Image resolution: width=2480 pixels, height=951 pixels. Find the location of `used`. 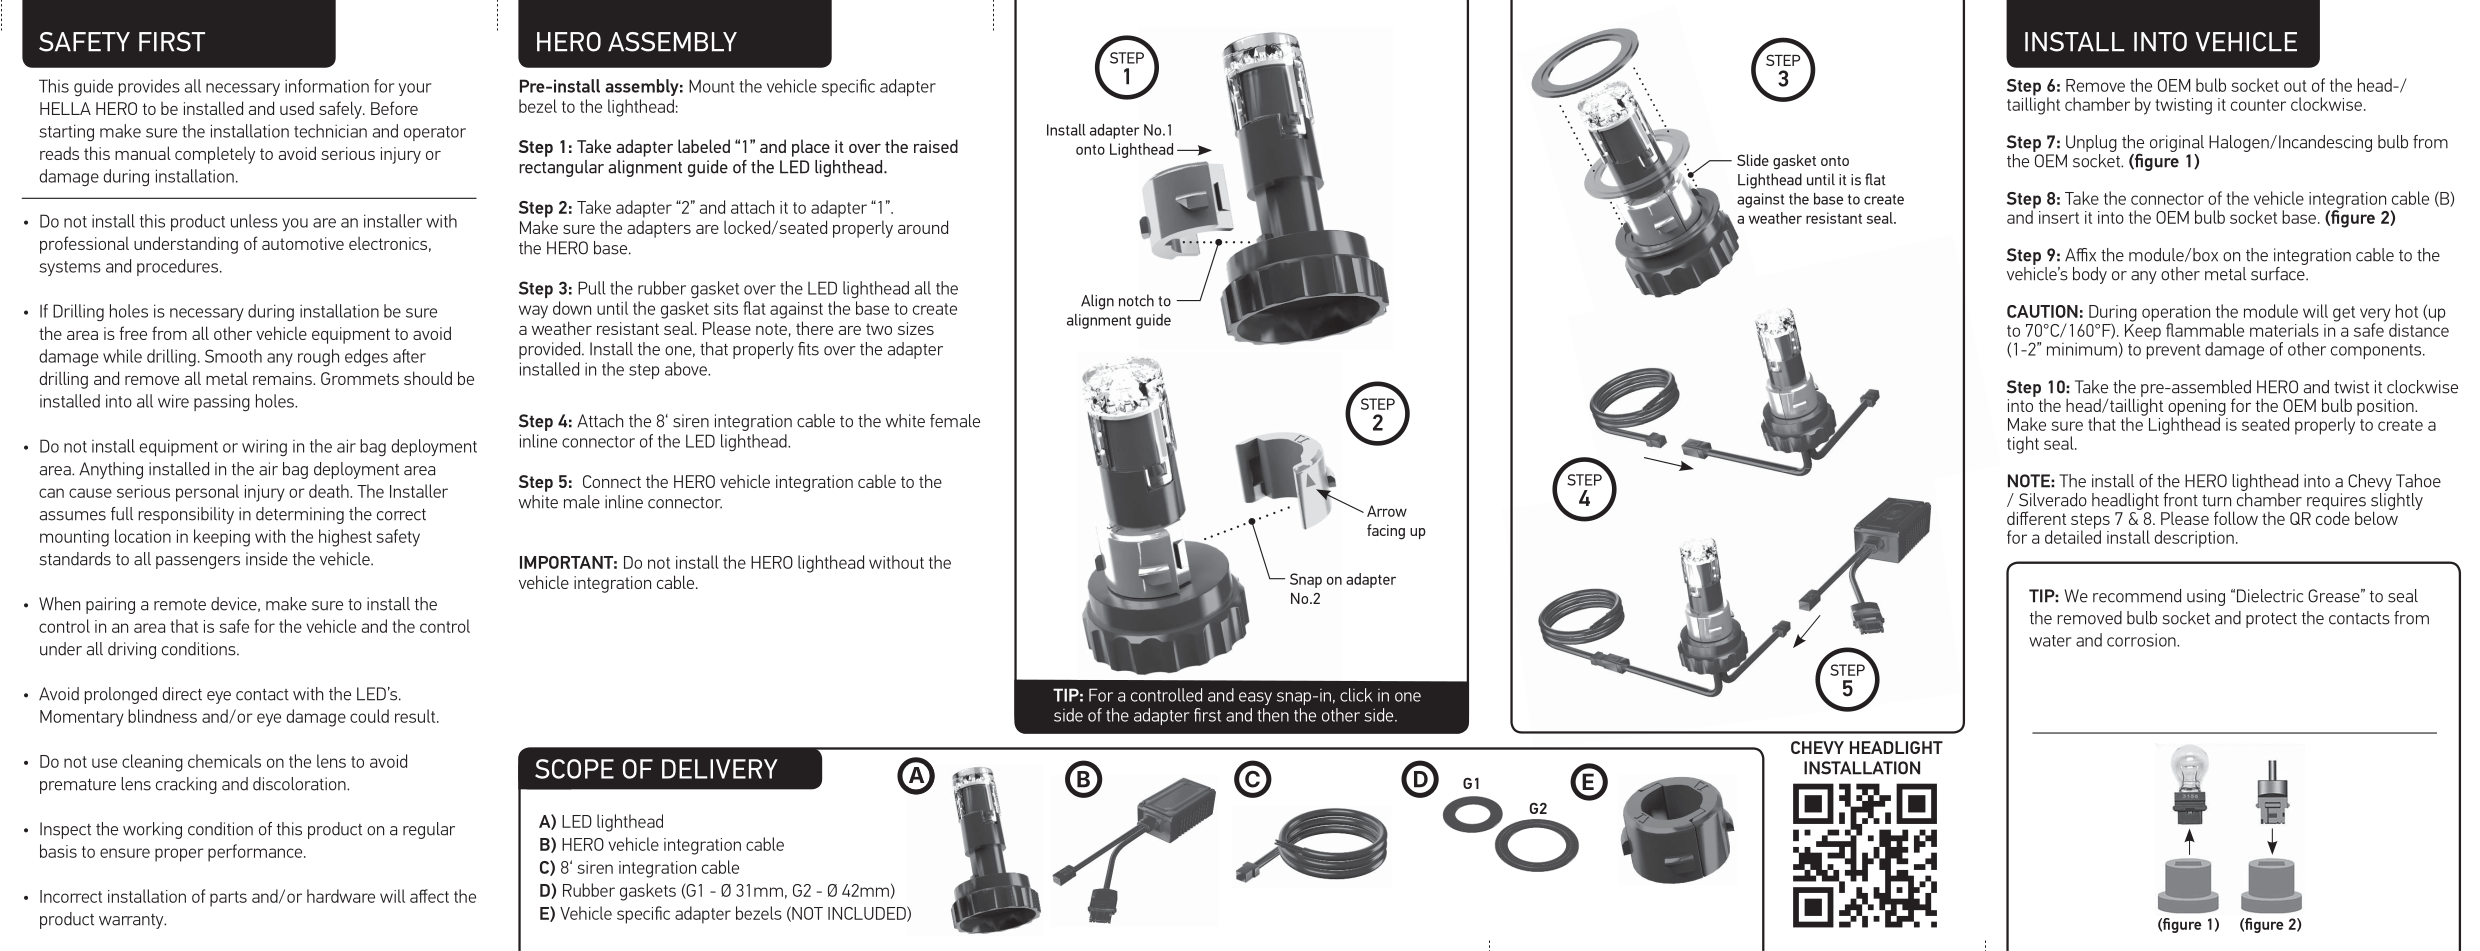

used is located at coordinates (297, 108).
